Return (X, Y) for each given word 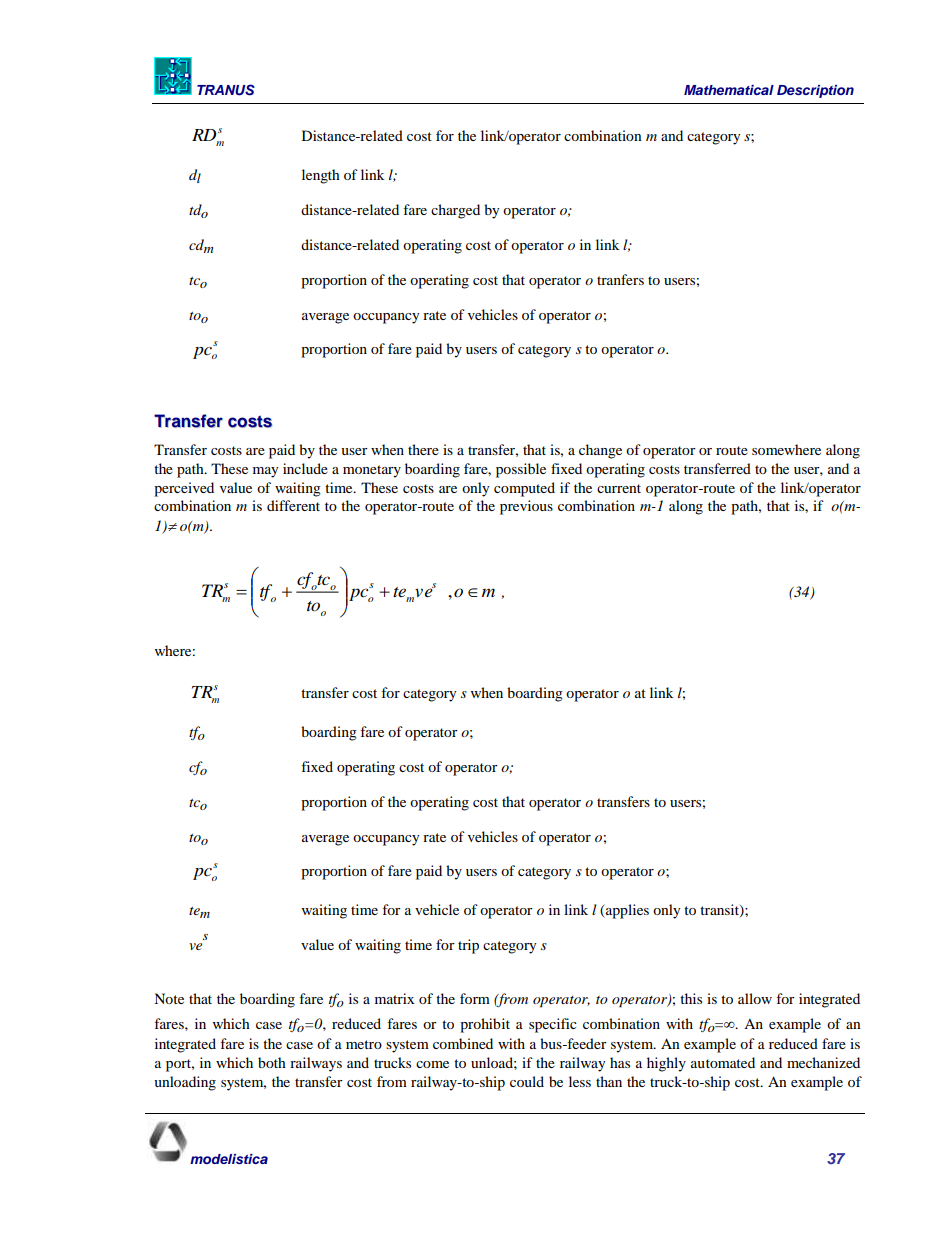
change (600, 451)
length (321, 176)
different (293, 505)
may (265, 472)
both (272, 1062)
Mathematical (729, 90)
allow (755, 998)
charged (455, 211)
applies (626, 911)
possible (521, 470)
